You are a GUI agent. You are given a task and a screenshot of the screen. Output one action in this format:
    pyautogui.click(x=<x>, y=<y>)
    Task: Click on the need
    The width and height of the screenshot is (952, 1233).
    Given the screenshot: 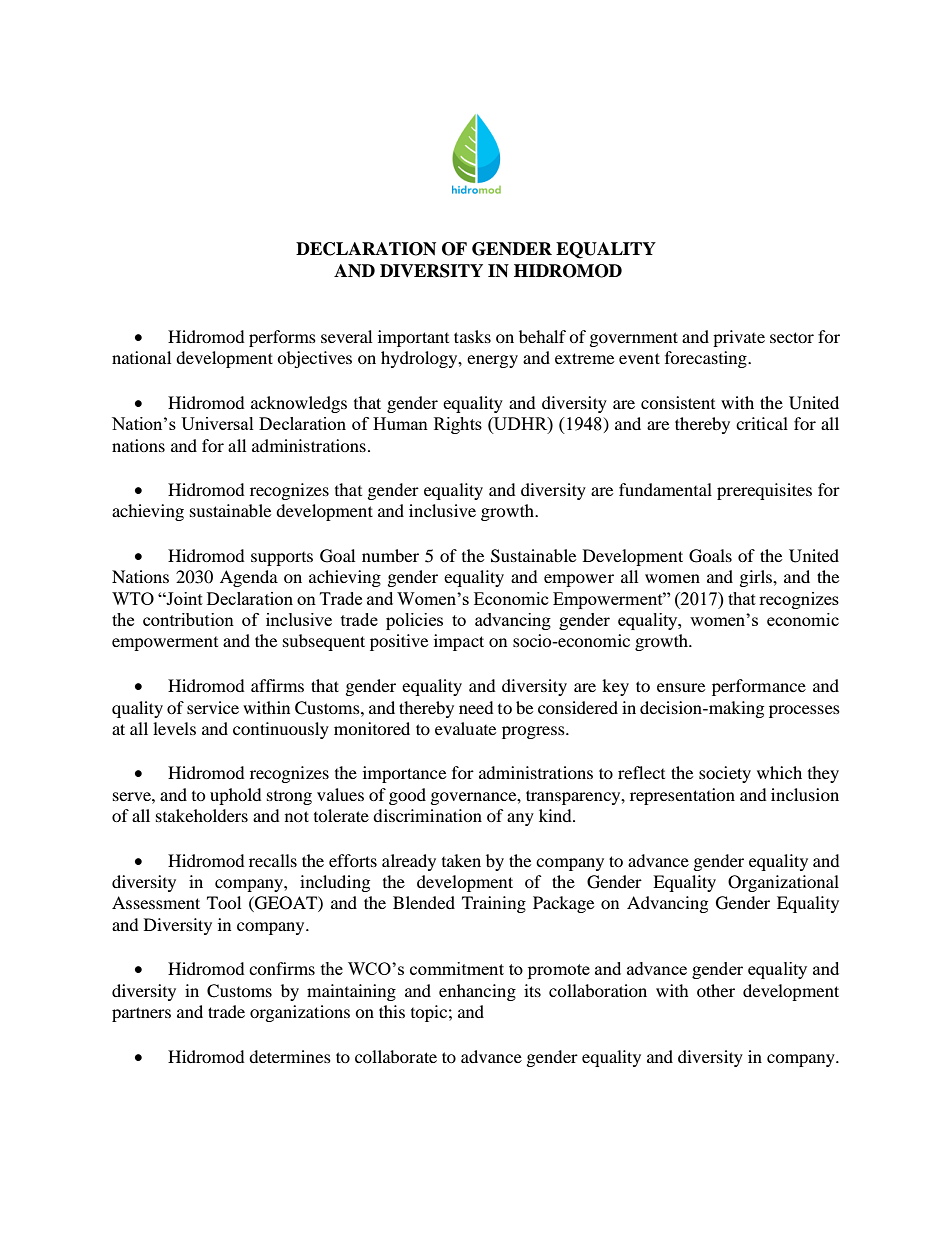 What is the action you would take?
    pyautogui.click(x=476, y=707)
